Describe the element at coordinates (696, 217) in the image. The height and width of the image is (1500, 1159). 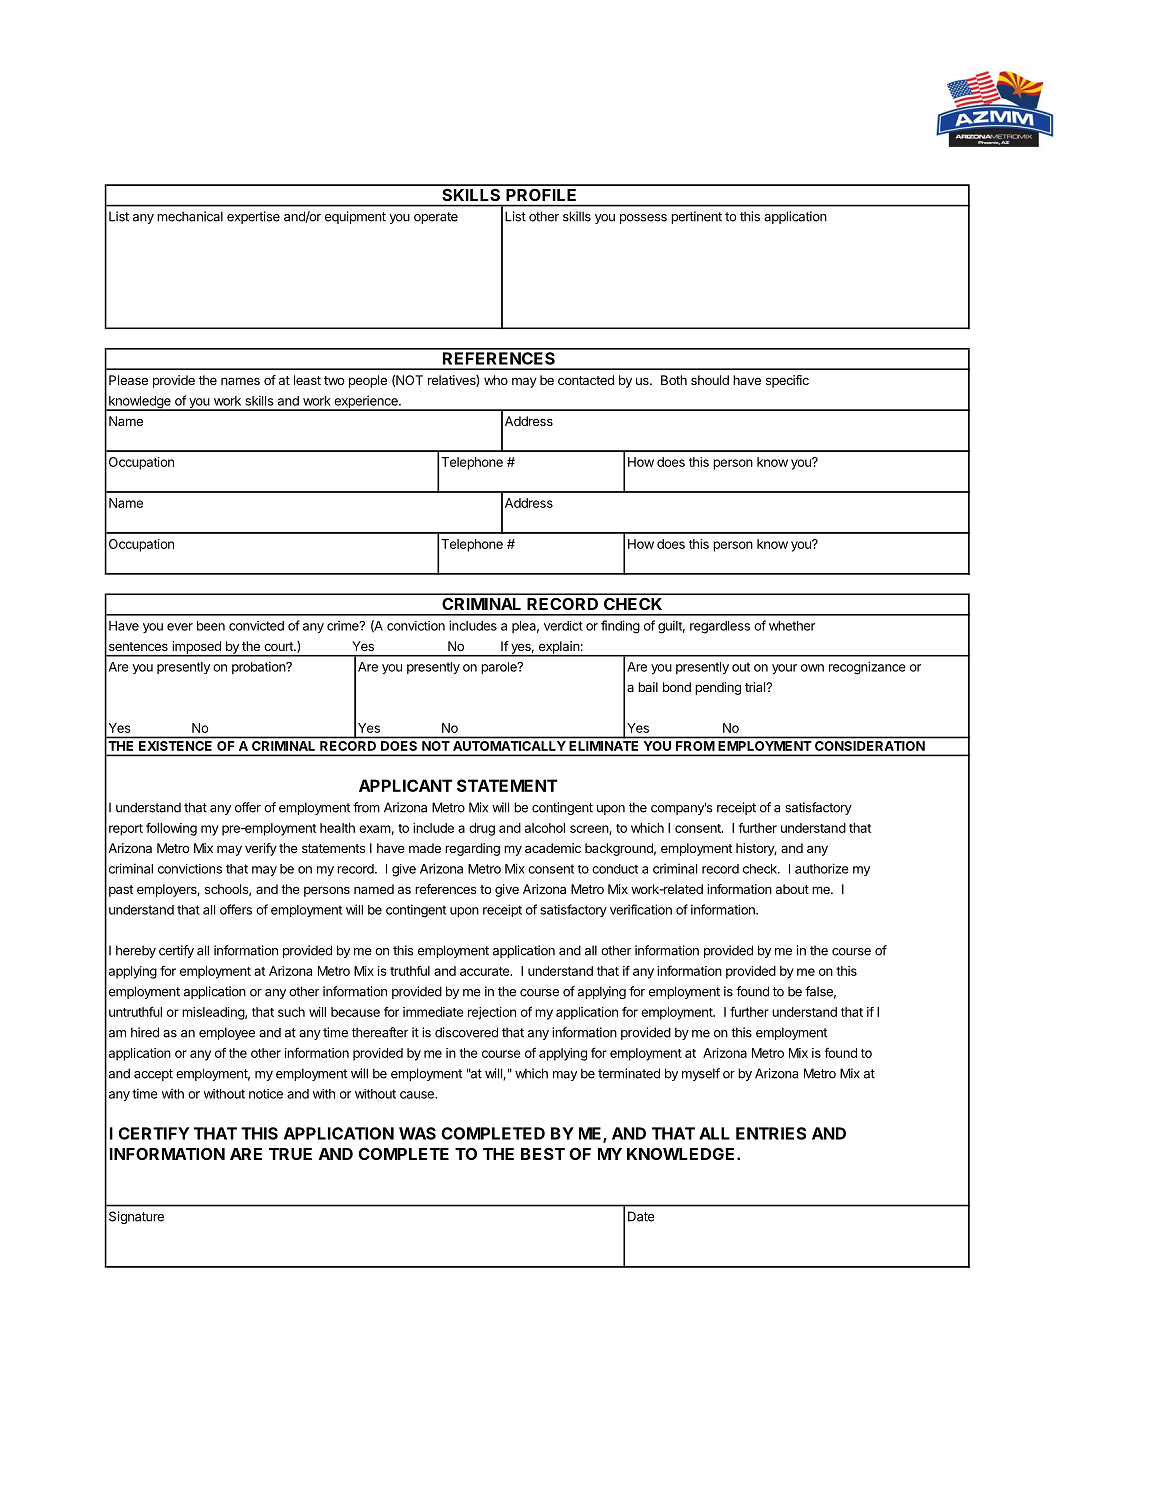
I see `pertinent` at that location.
